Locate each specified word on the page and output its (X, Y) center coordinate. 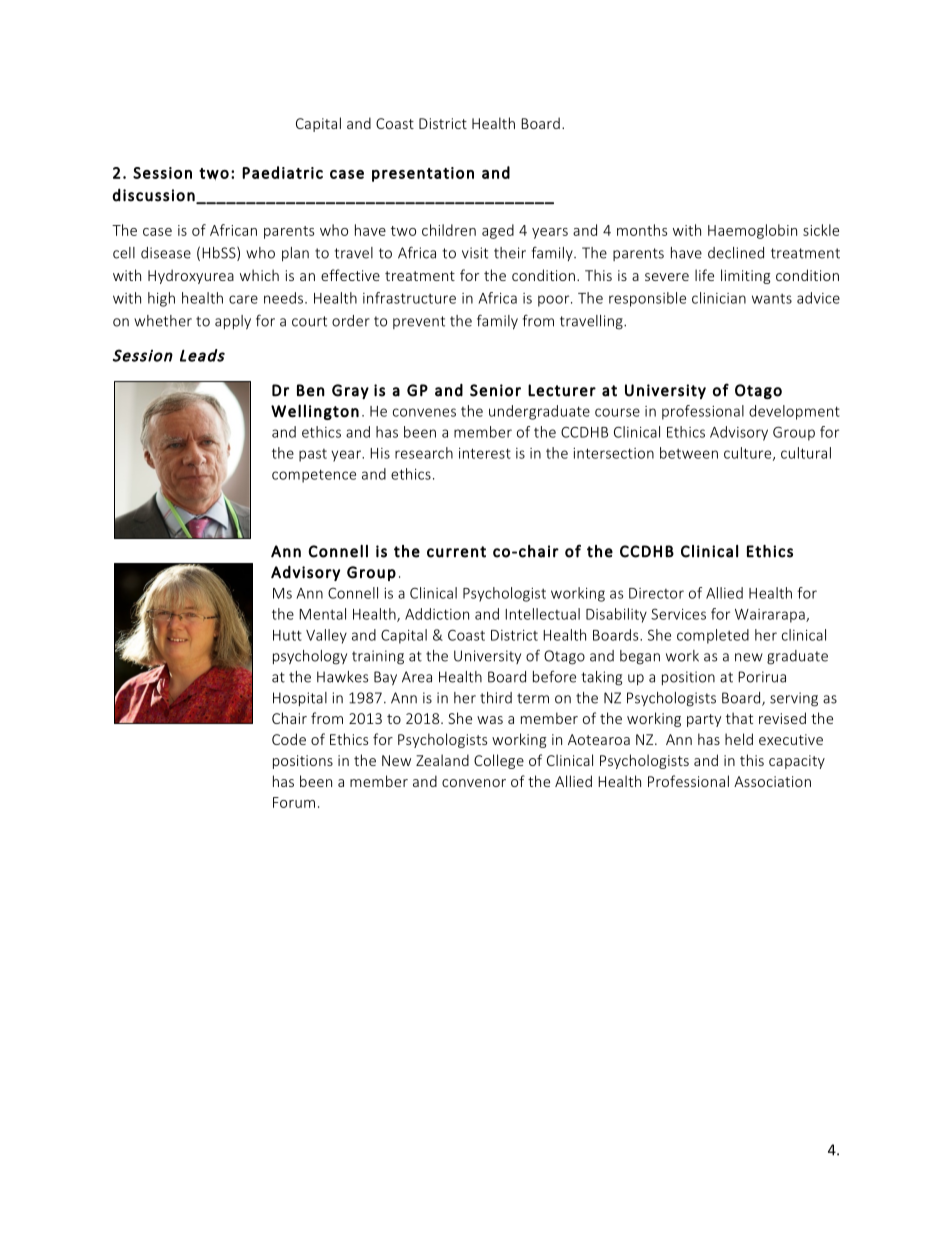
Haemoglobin (752, 231)
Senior (495, 390)
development (794, 412)
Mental (322, 614)
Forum (294, 802)
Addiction (437, 614)
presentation (423, 174)
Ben (311, 390)
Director (656, 593)
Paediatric (282, 172)
